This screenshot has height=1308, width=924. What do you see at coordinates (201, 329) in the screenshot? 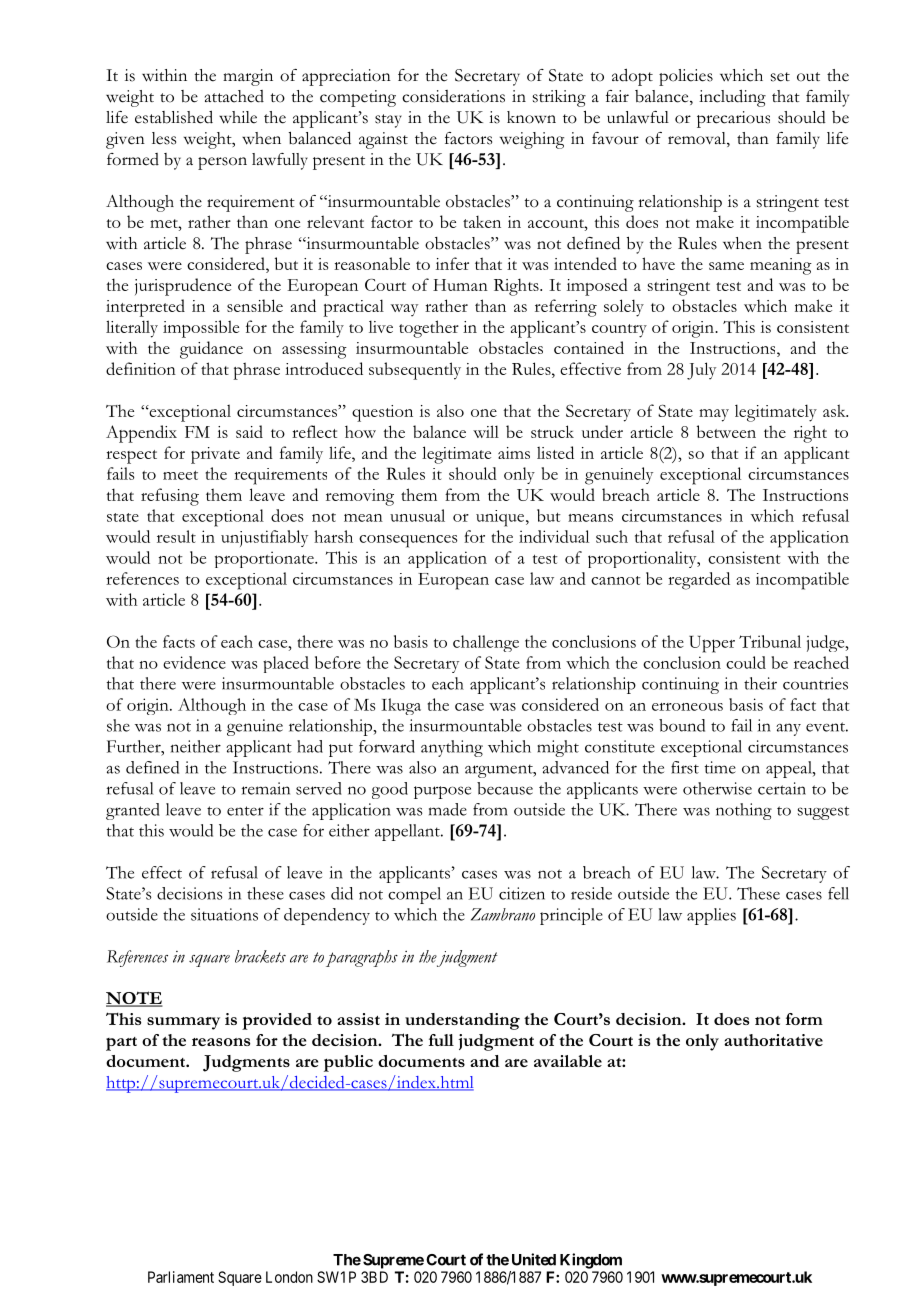
I see `impossible` at bounding box center [201, 329].
